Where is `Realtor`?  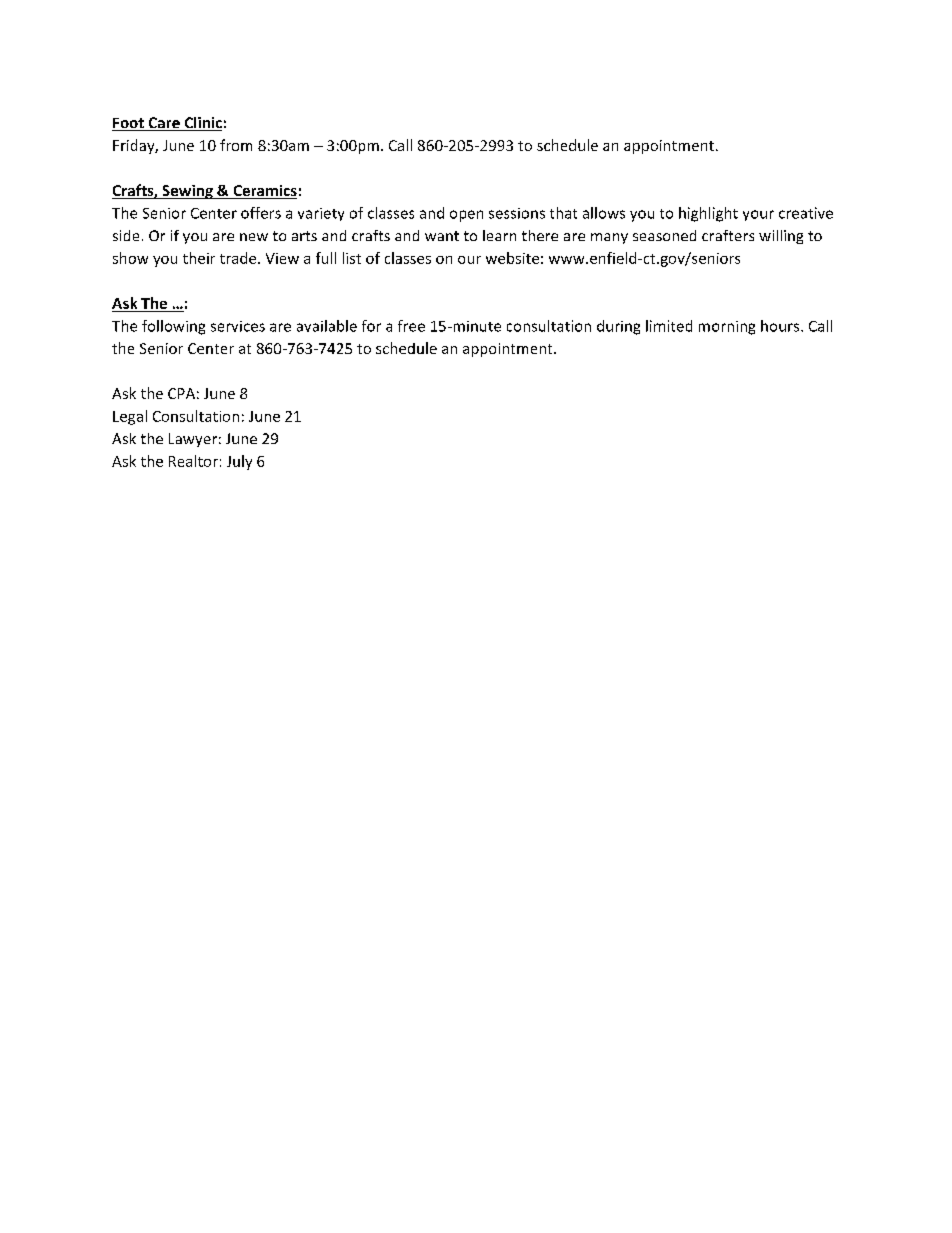
Realtor is located at coordinates (193, 461).
